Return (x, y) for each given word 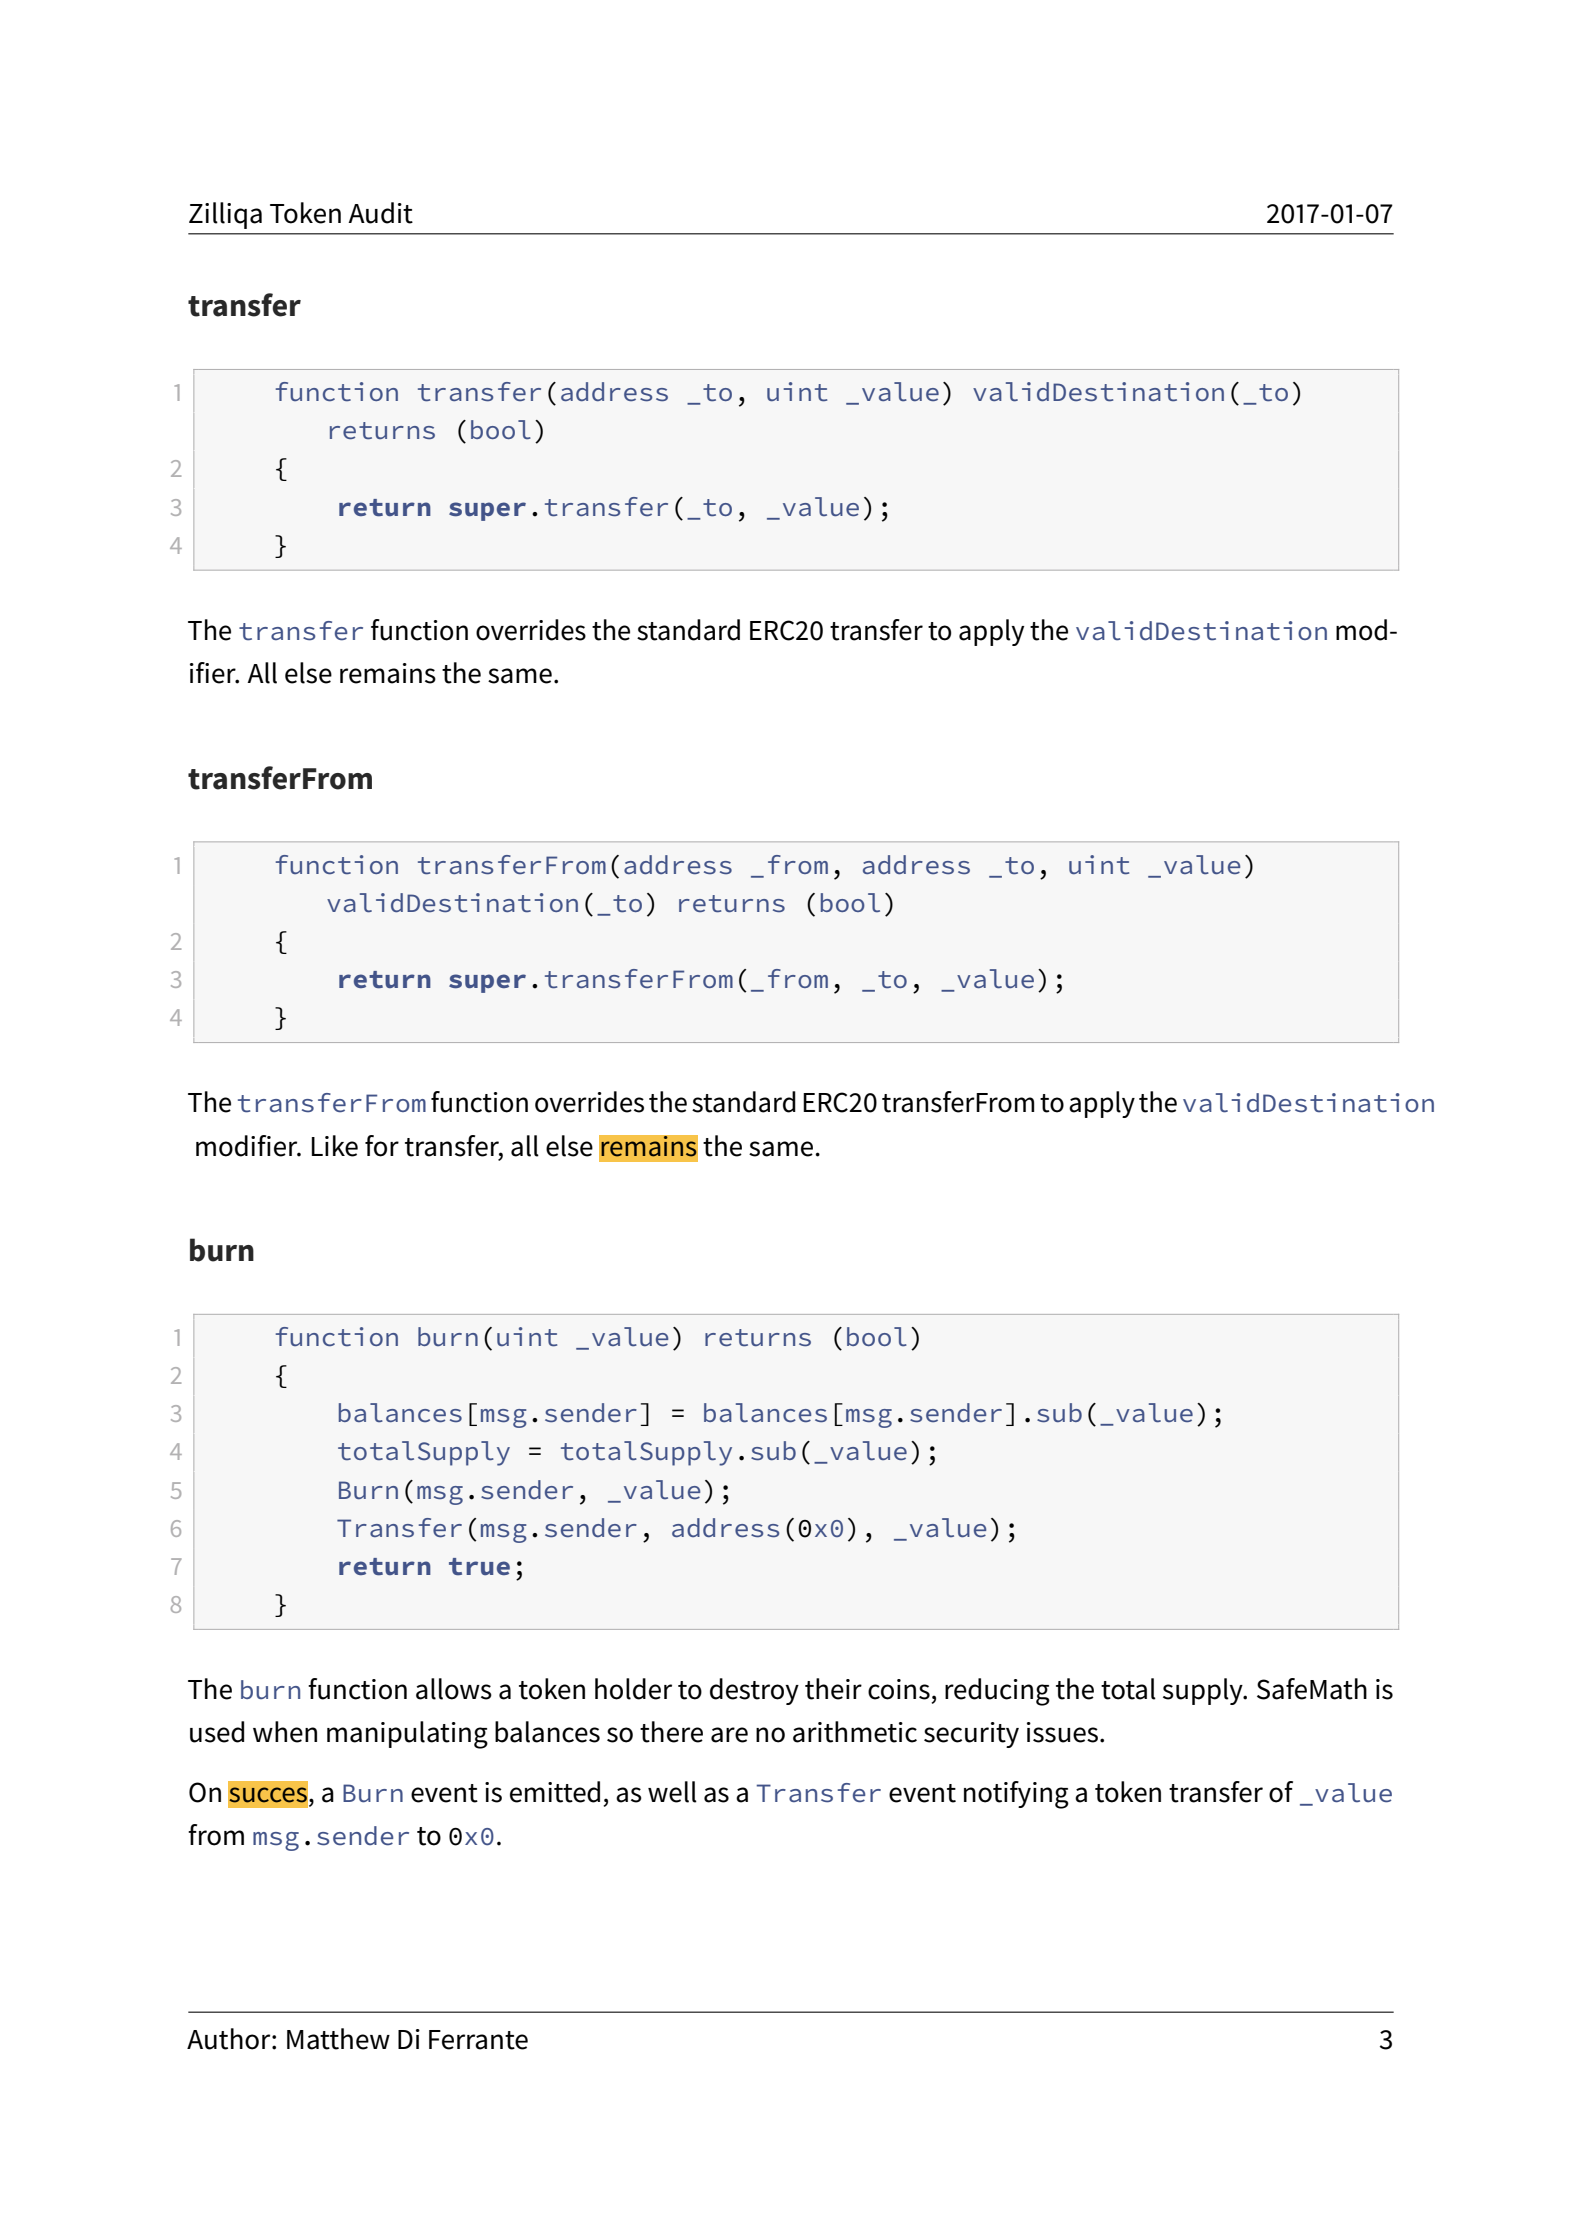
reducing (997, 1692)
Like (335, 1146)
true (479, 1566)
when (285, 1732)
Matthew (338, 2039)
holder (633, 1689)
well (672, 1792)
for (382, 1146)
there (671, 1732)
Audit (380, 213)
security (971, 1735)
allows (454, 1689)
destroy (754, 1691)
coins (899, 1689)
